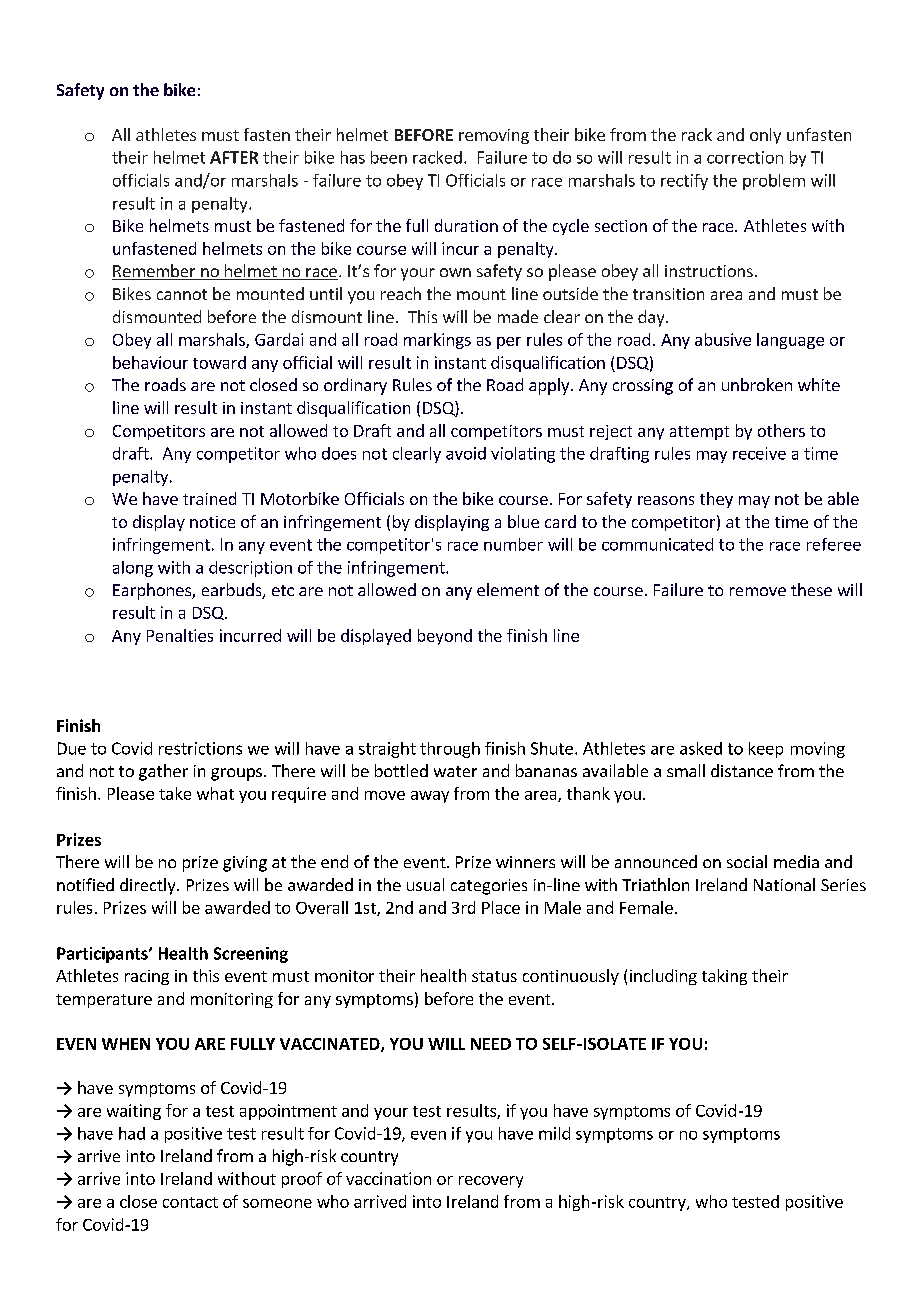 This document has width=924, height=1308. Describe the element at coordinates (389, 157) in the document. I see `been` at that location.
